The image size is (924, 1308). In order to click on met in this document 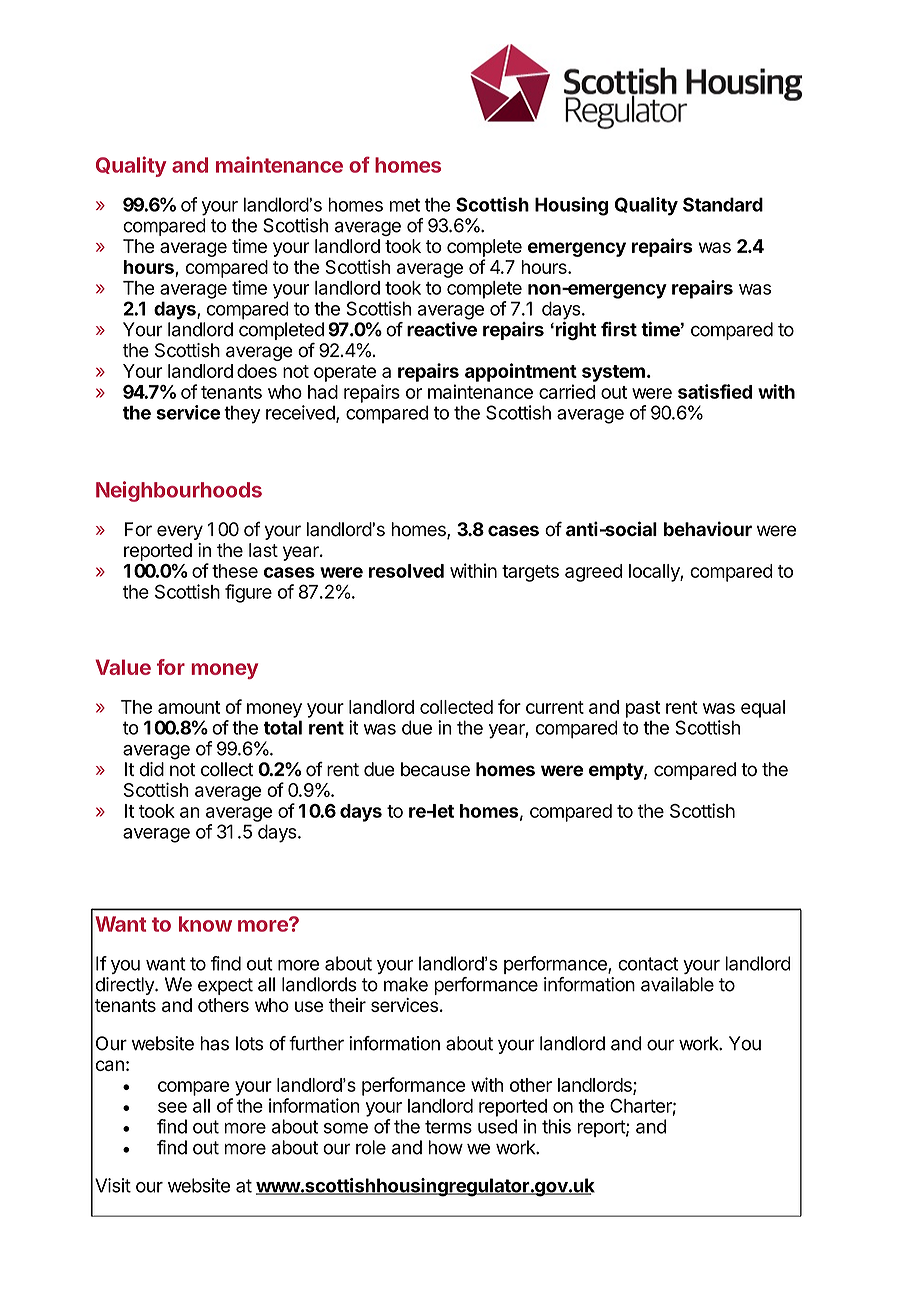, I will do `click(405, 205)`.
